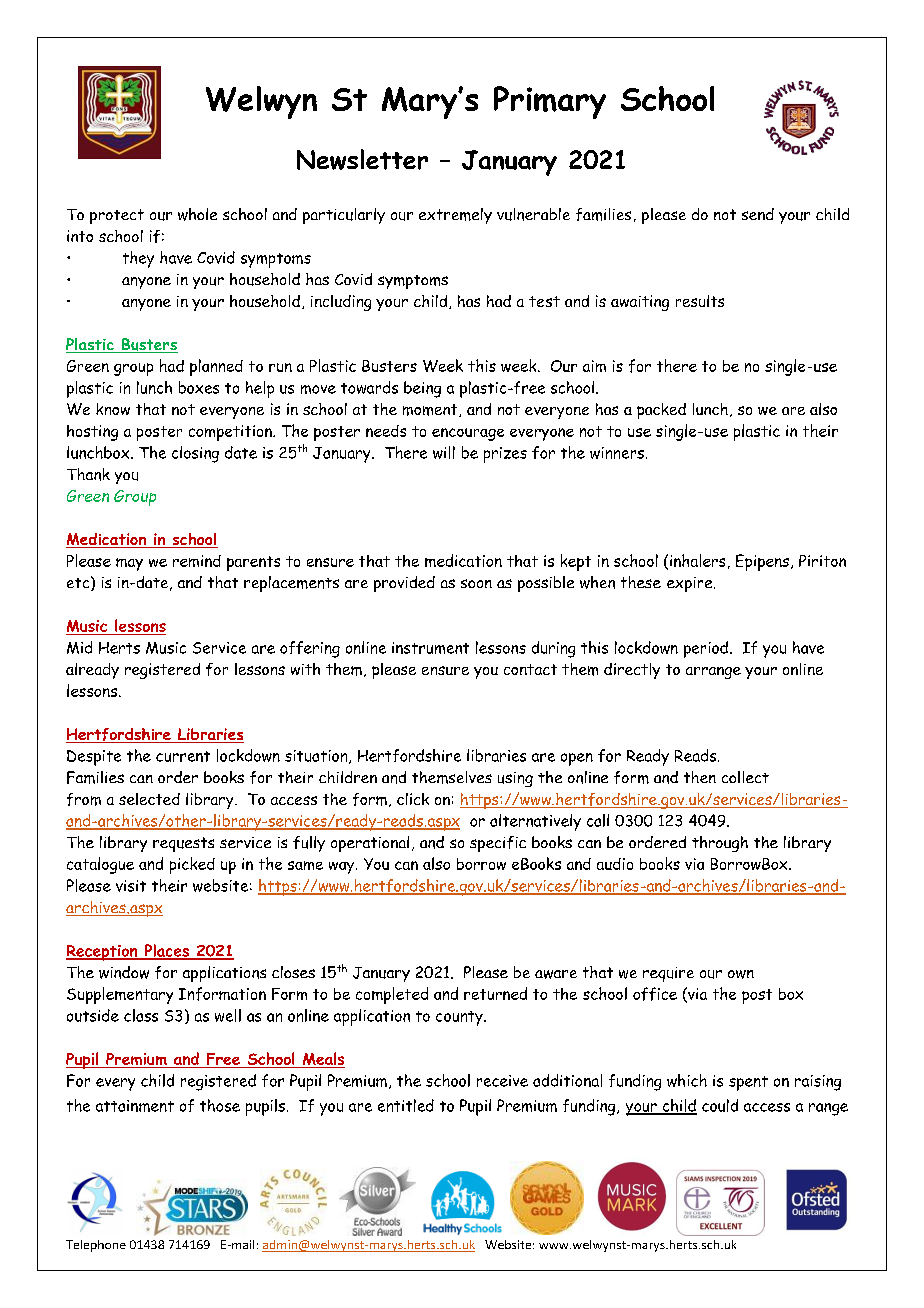 The width and height of the screenshot is (924, 1308). I want to click on whole, so click(197, 214).
